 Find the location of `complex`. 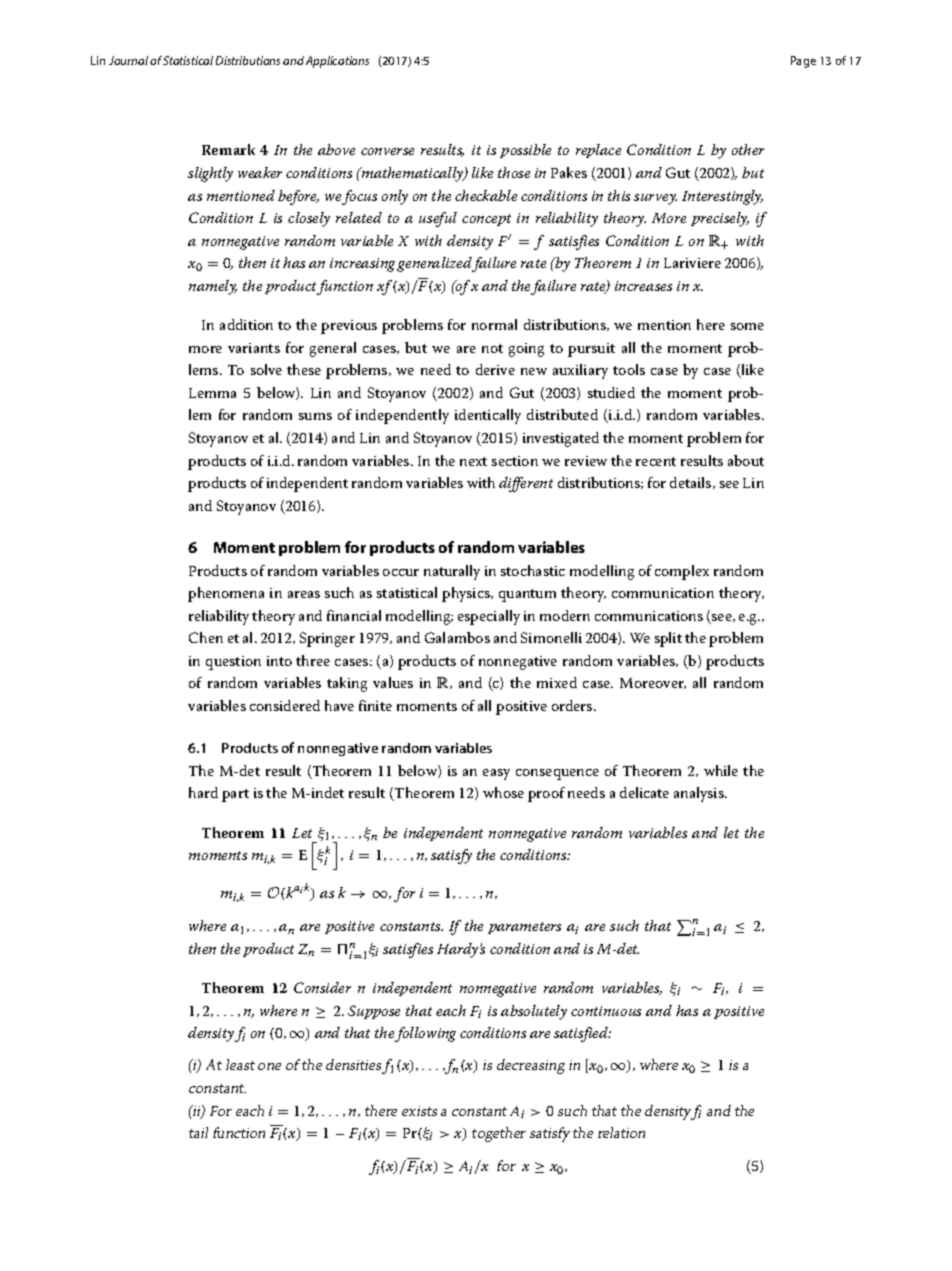

complex is located at coordinates (682, 572).
